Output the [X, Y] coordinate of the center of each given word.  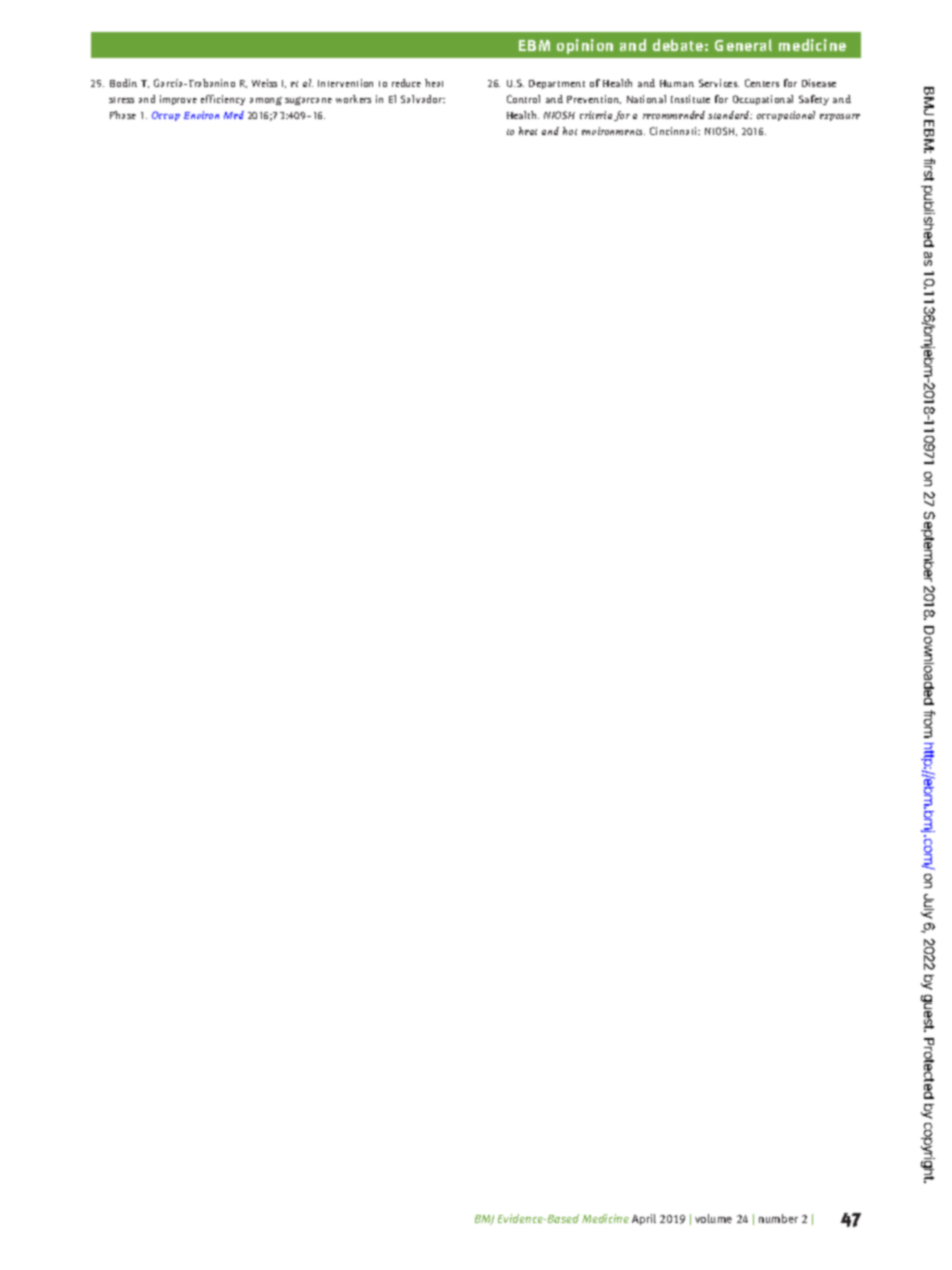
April [644, 1219]
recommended [674, 115]
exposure [840, 117]
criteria [596, 115]
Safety [814, 100]
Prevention [594, 99]
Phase [123, 115]
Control [523, 99]
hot [570, 131]
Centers [762, 83]
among [266, 101]
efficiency [223, 100]
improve [178, 100]
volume [713, 1218]
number [778, 1218]
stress [121, 100]
